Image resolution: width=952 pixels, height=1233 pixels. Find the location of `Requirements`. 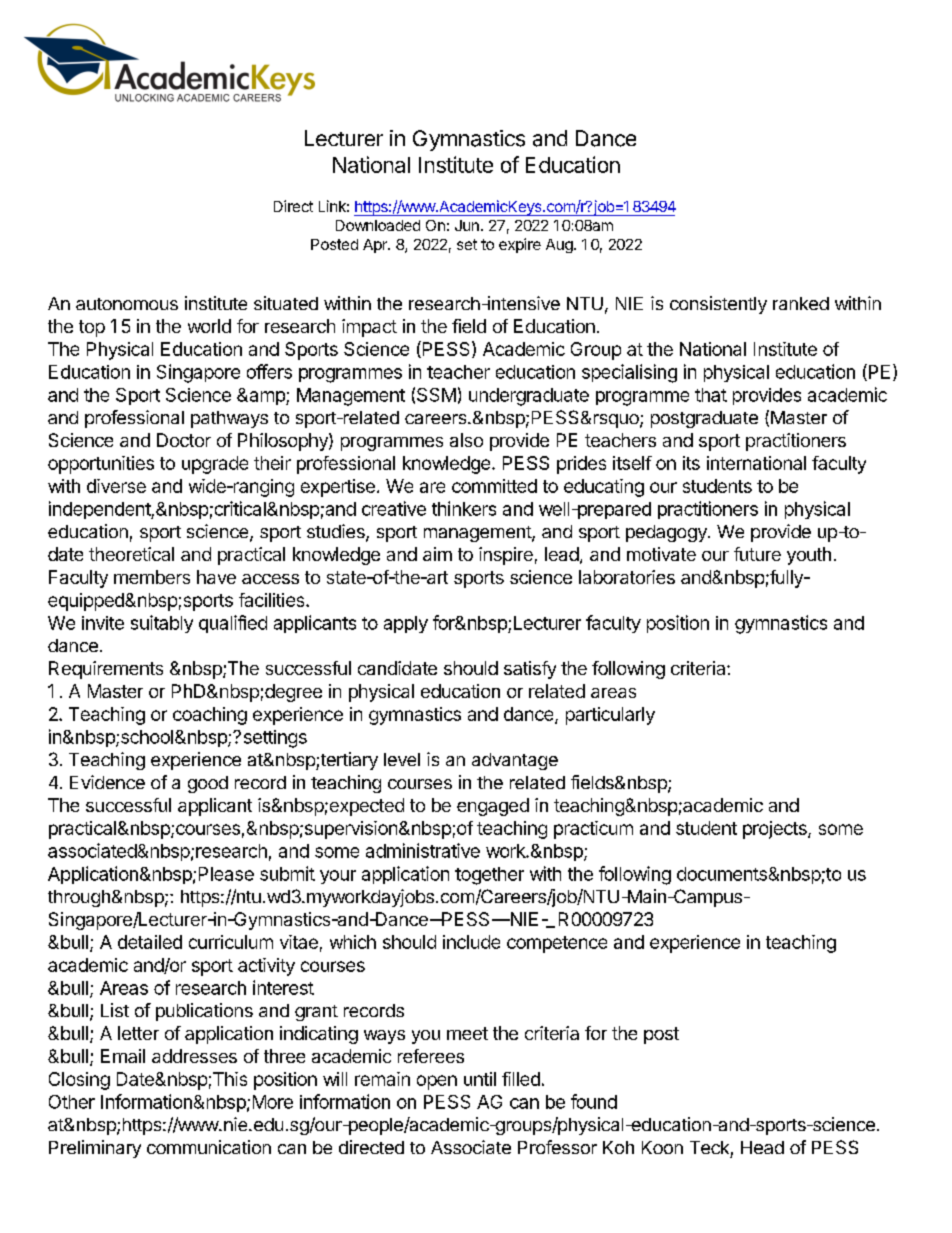

Requirements is located at coordinates (106, 670).
